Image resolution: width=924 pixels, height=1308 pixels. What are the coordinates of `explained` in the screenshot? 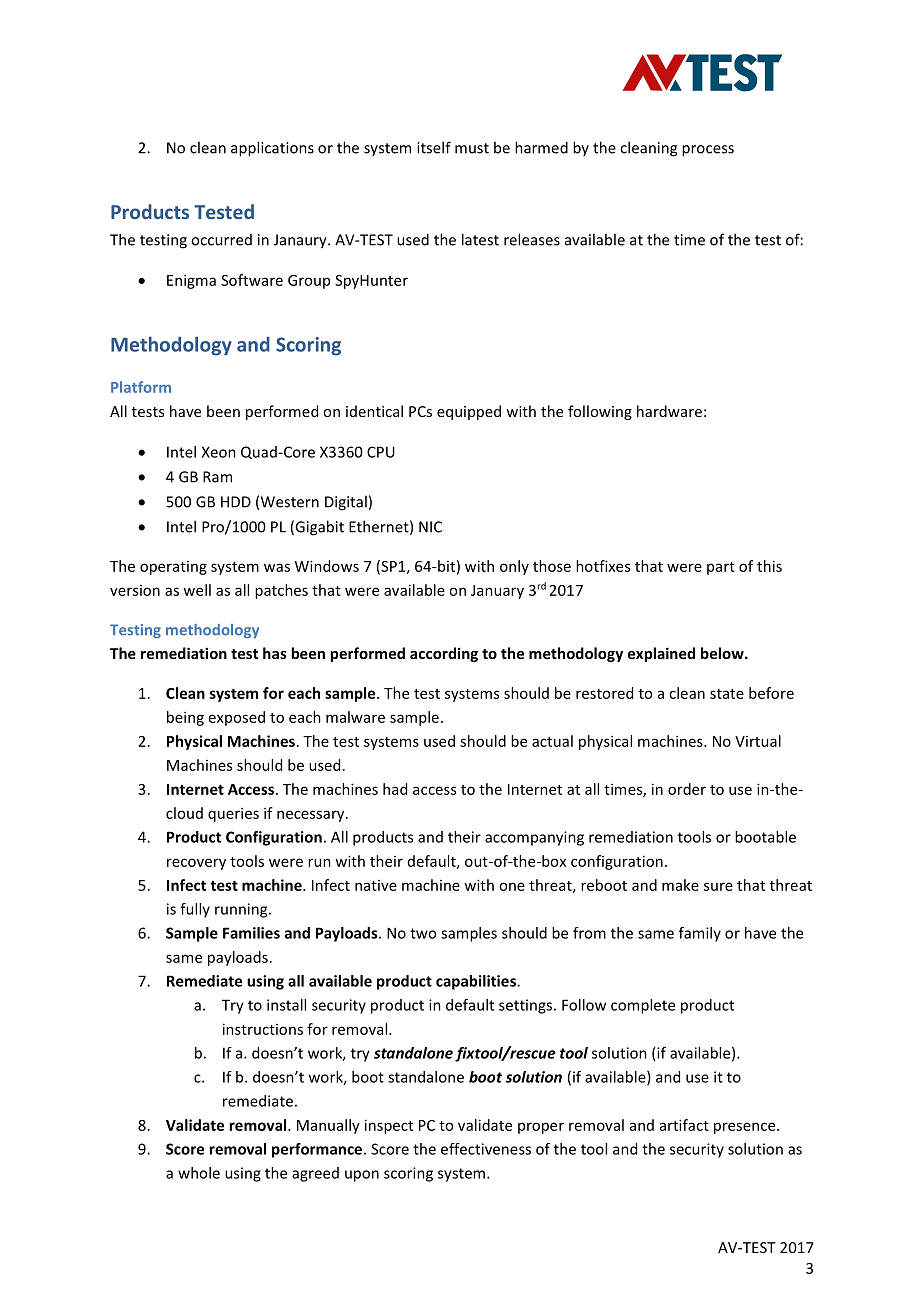 It's located at (661, 654).
